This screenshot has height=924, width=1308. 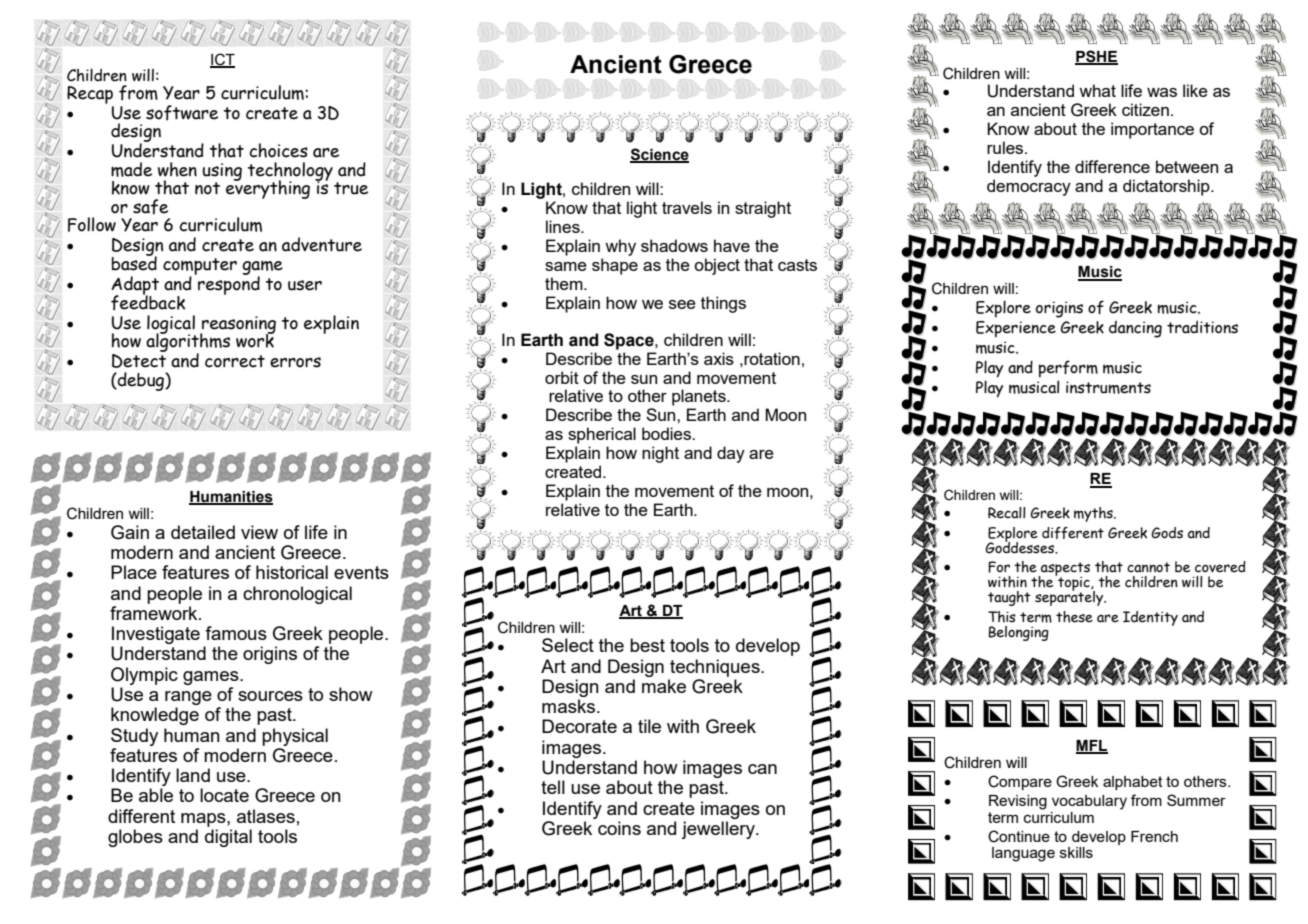 What do you see at coordinates (228, 838) in the screenshot?
I see `digital` at bounding box center [228, 838].
